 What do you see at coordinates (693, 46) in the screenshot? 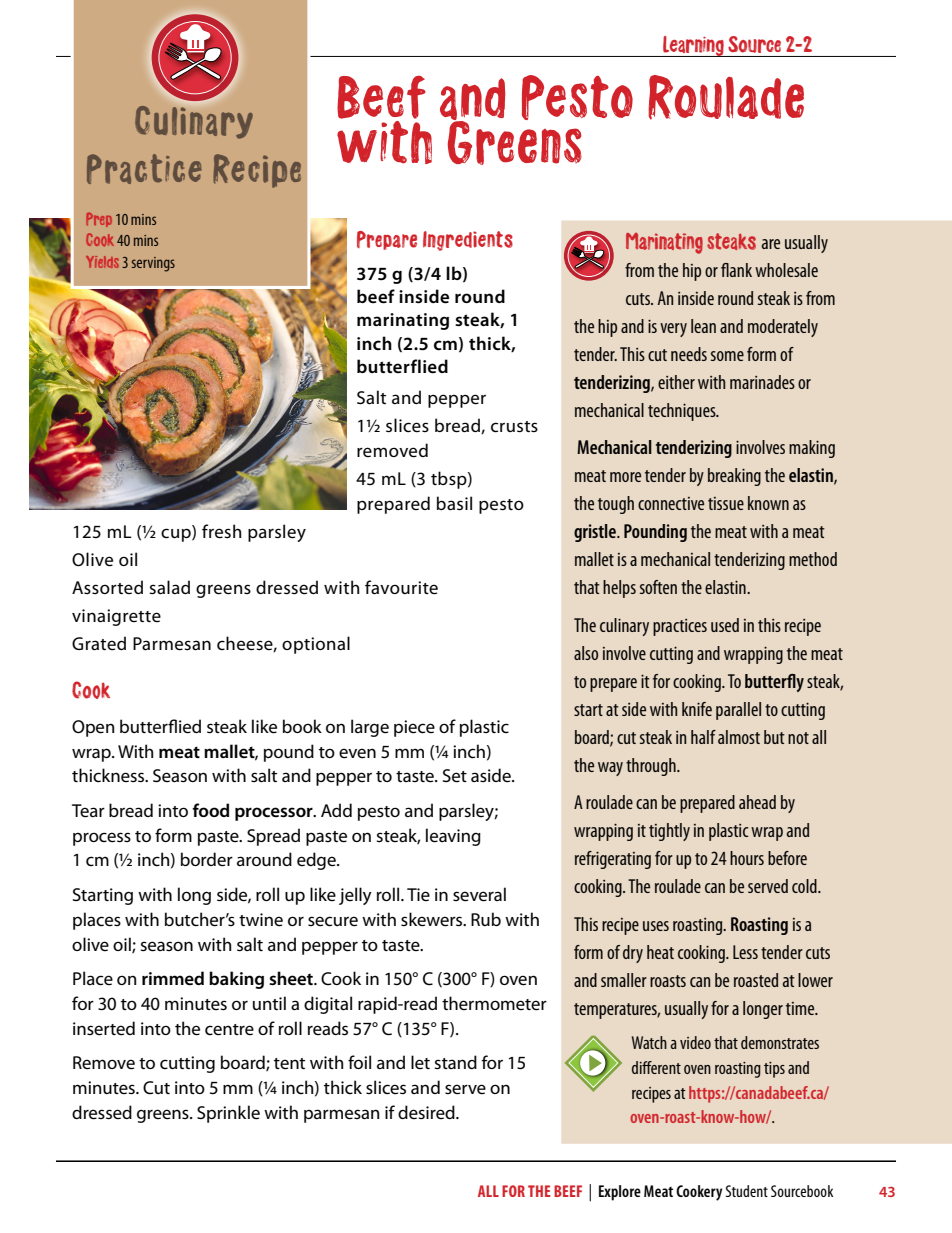
I see `Learning` at bounding box center [693, 46].
